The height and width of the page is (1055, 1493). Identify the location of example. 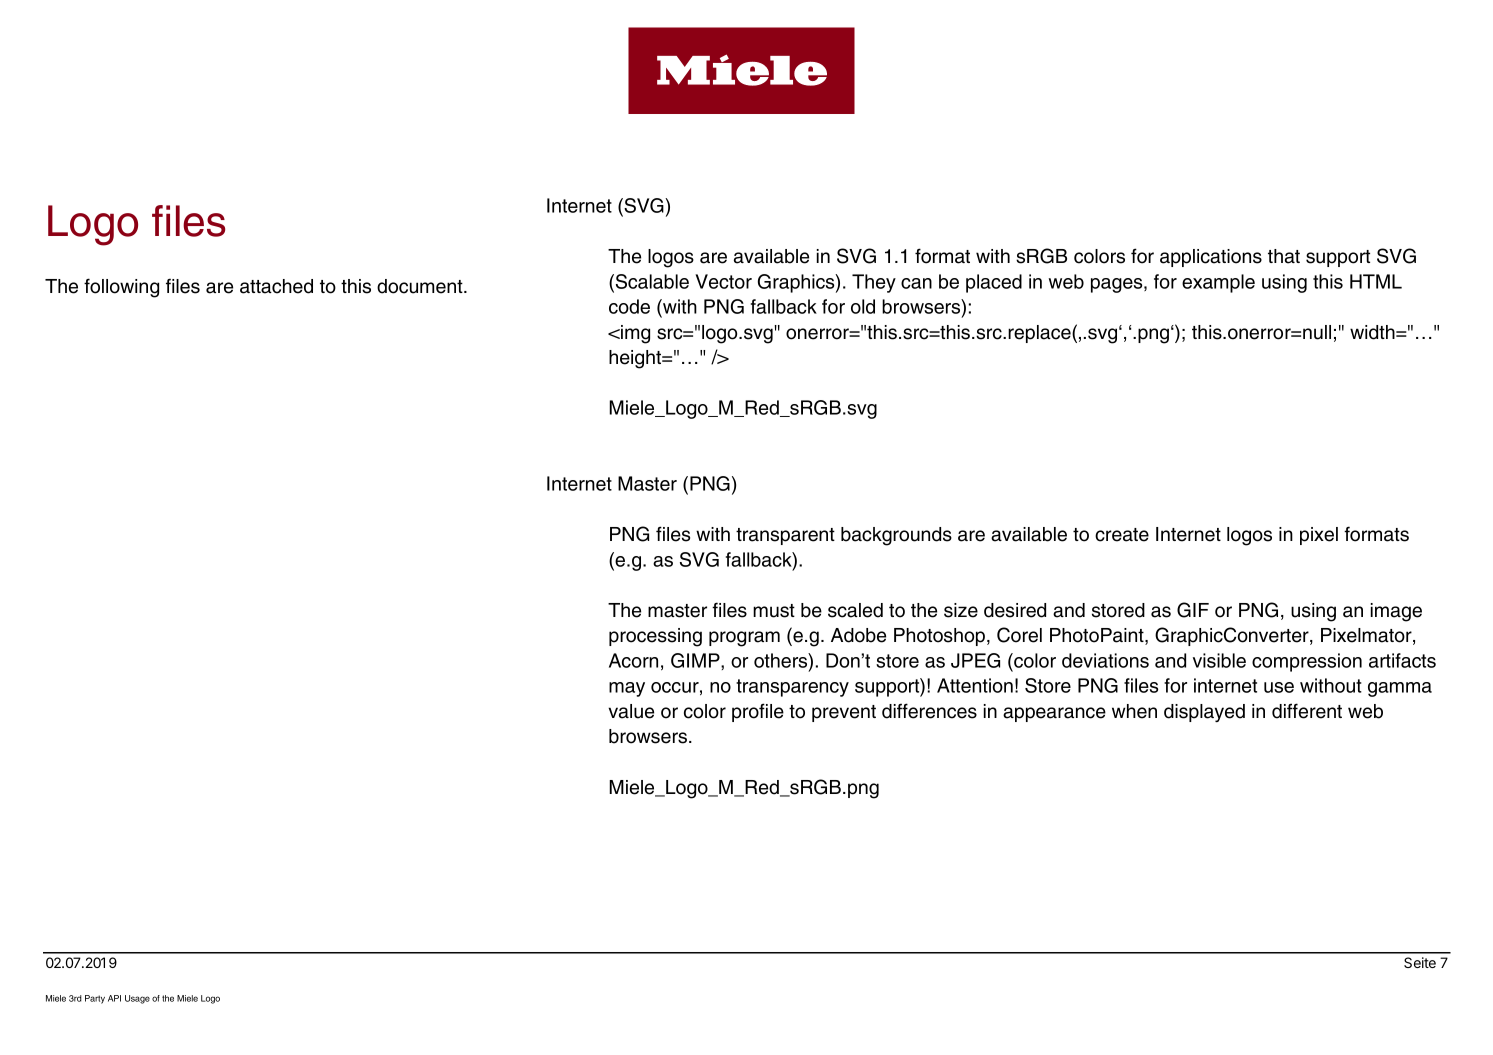
(1218, 283).
